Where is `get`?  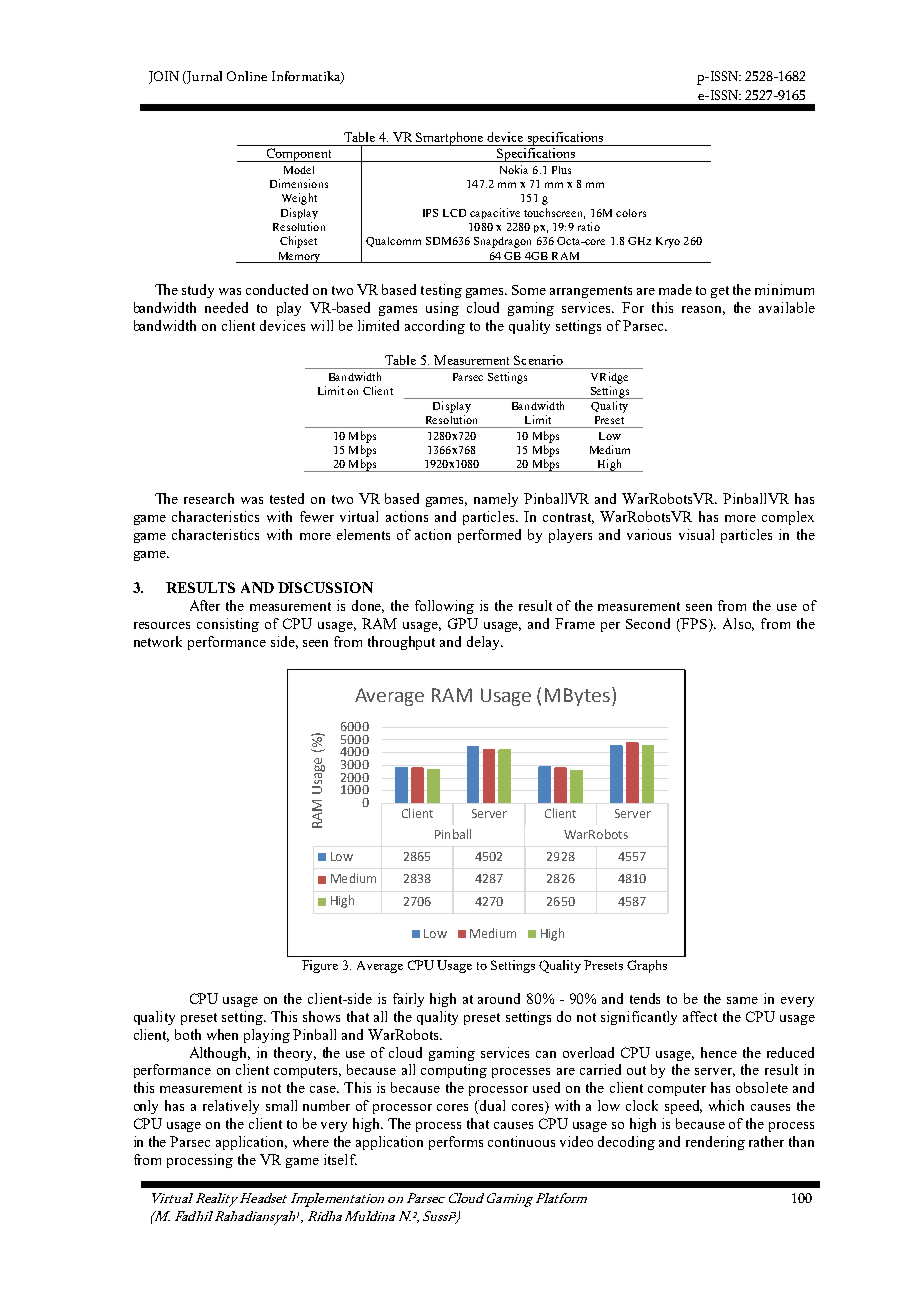
get is located at coordinates (720, 292).
